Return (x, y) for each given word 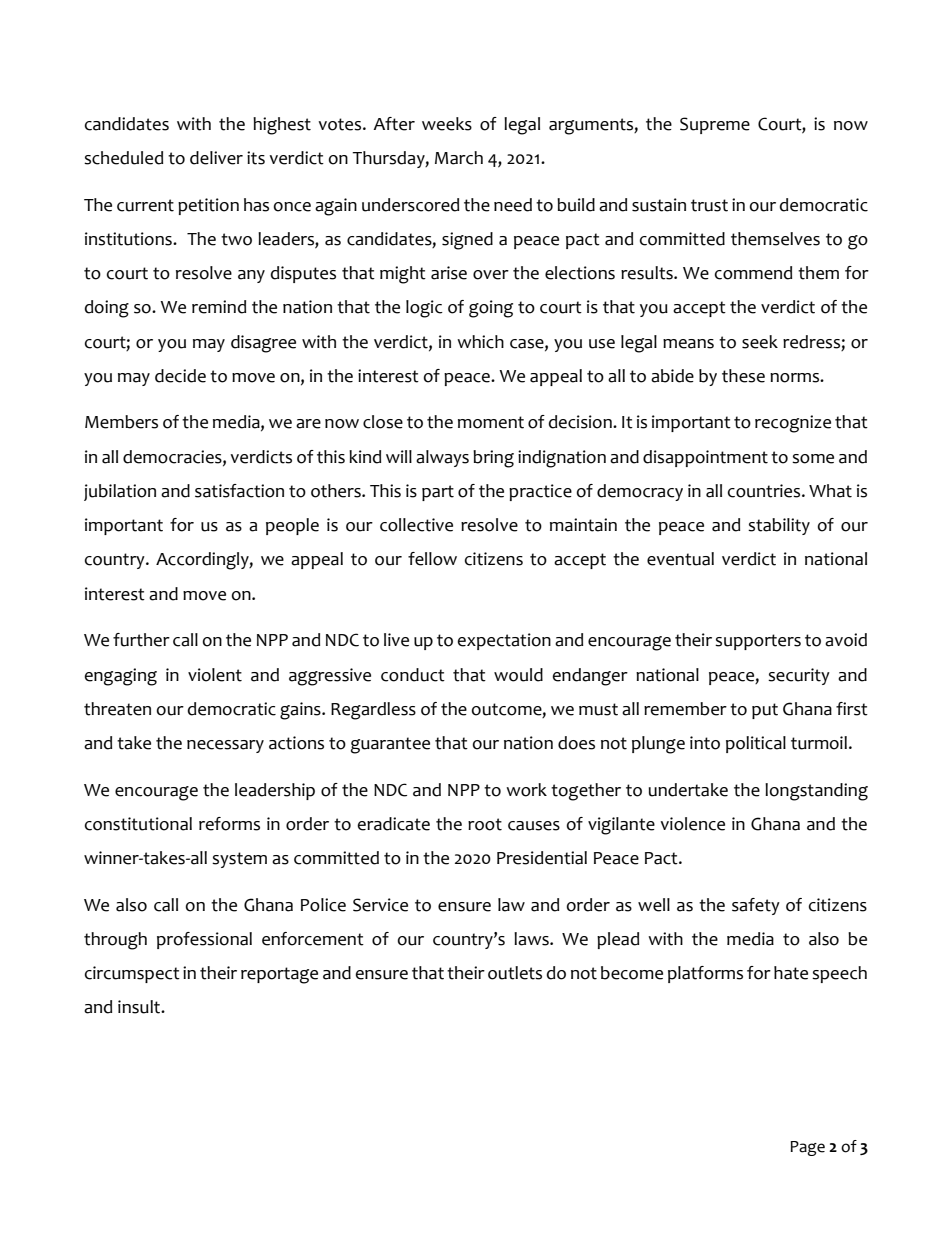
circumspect (132, 974)
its (256, 158)
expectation (504, 641)
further (141, 640)
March (459, 158)
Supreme (715, 125)
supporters (758, 642)
